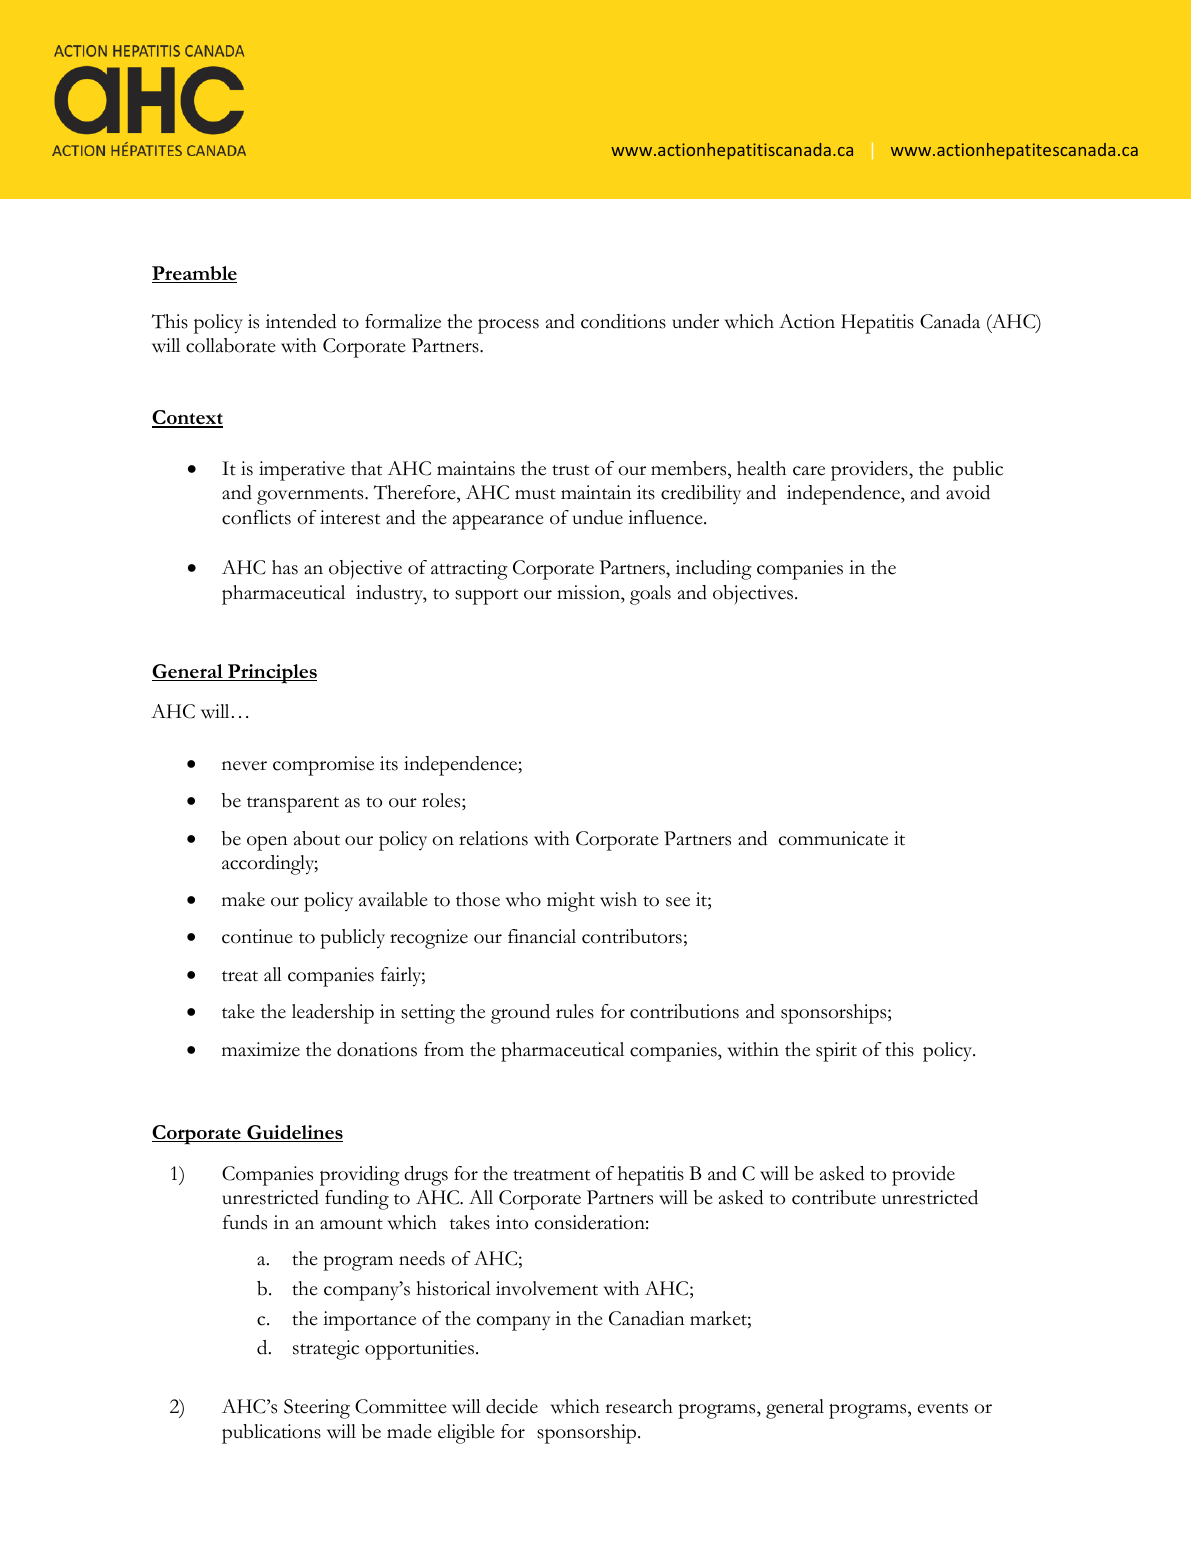 The image size is (1191, 1541). What do you see at coordinates (695, 321) in the screenshot?
I see `under` at bounding box center [695, 321].
